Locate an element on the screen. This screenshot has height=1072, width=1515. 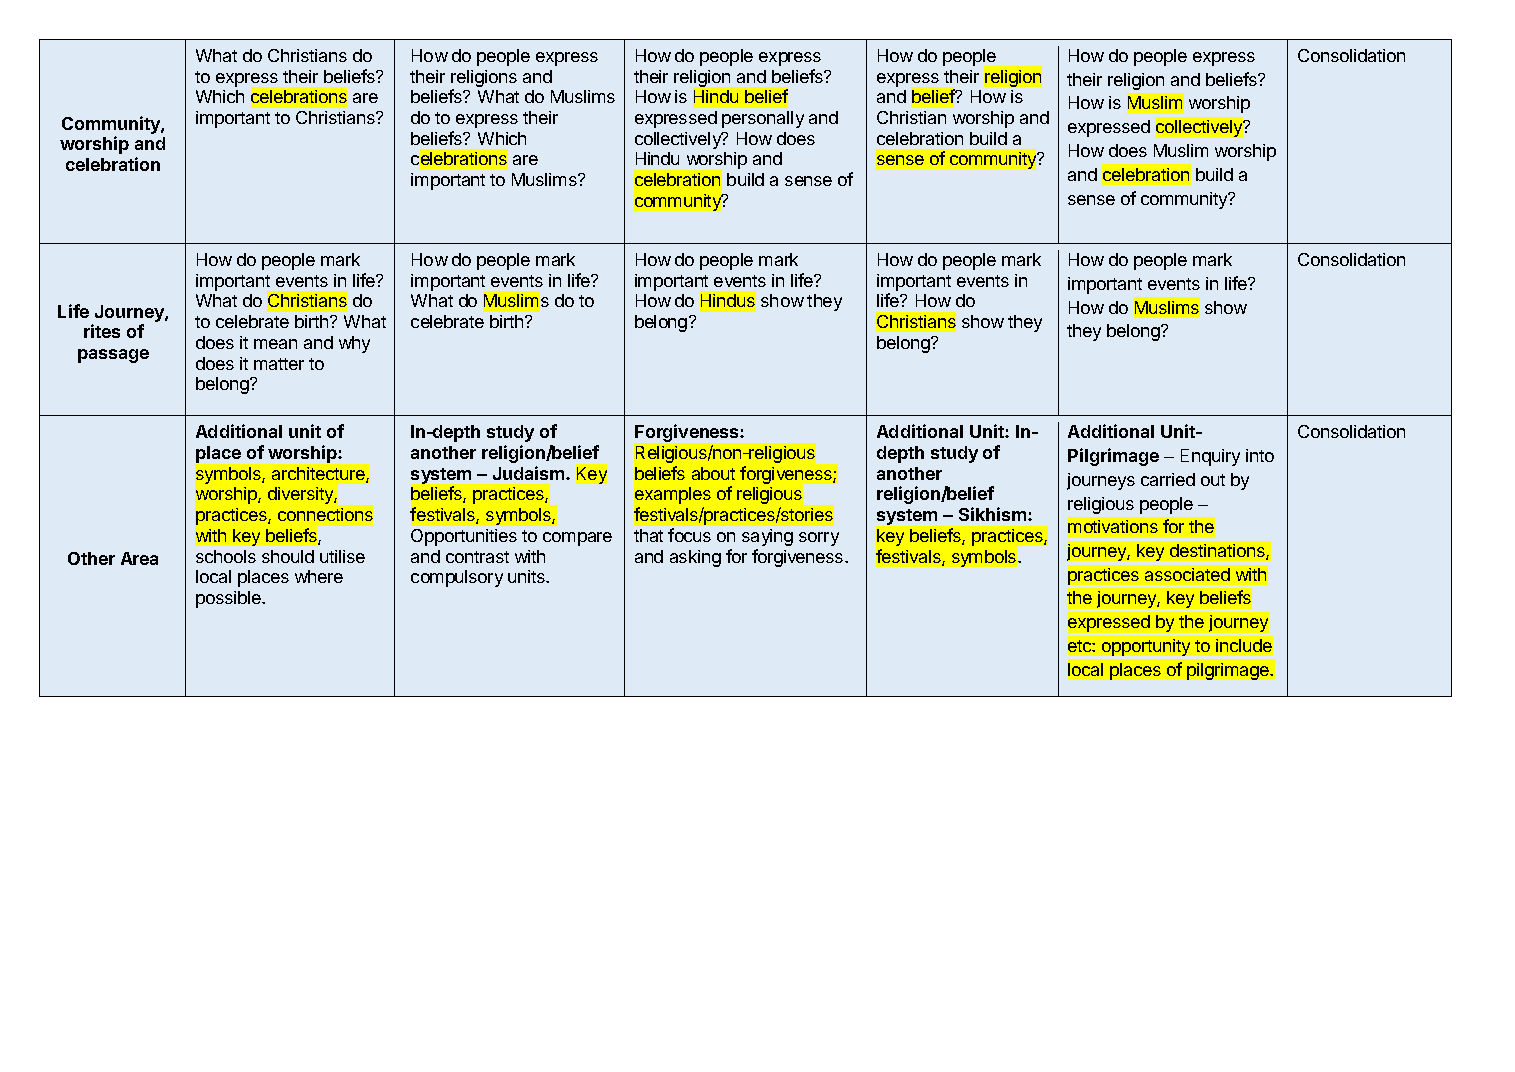
possible is located at coordinates (229, 599).
